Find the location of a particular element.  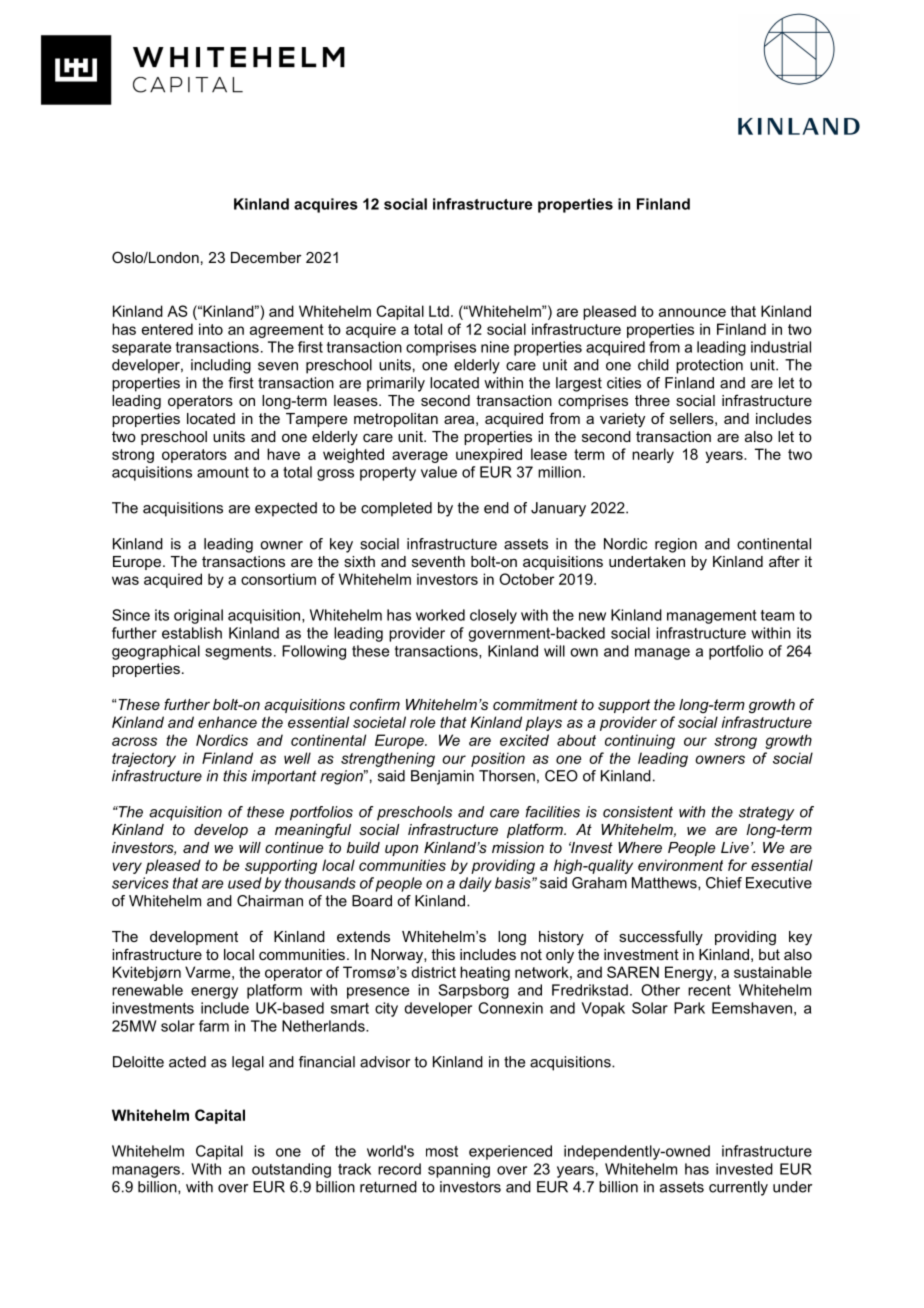

outstanding is located at coordinates (291, 1170).
